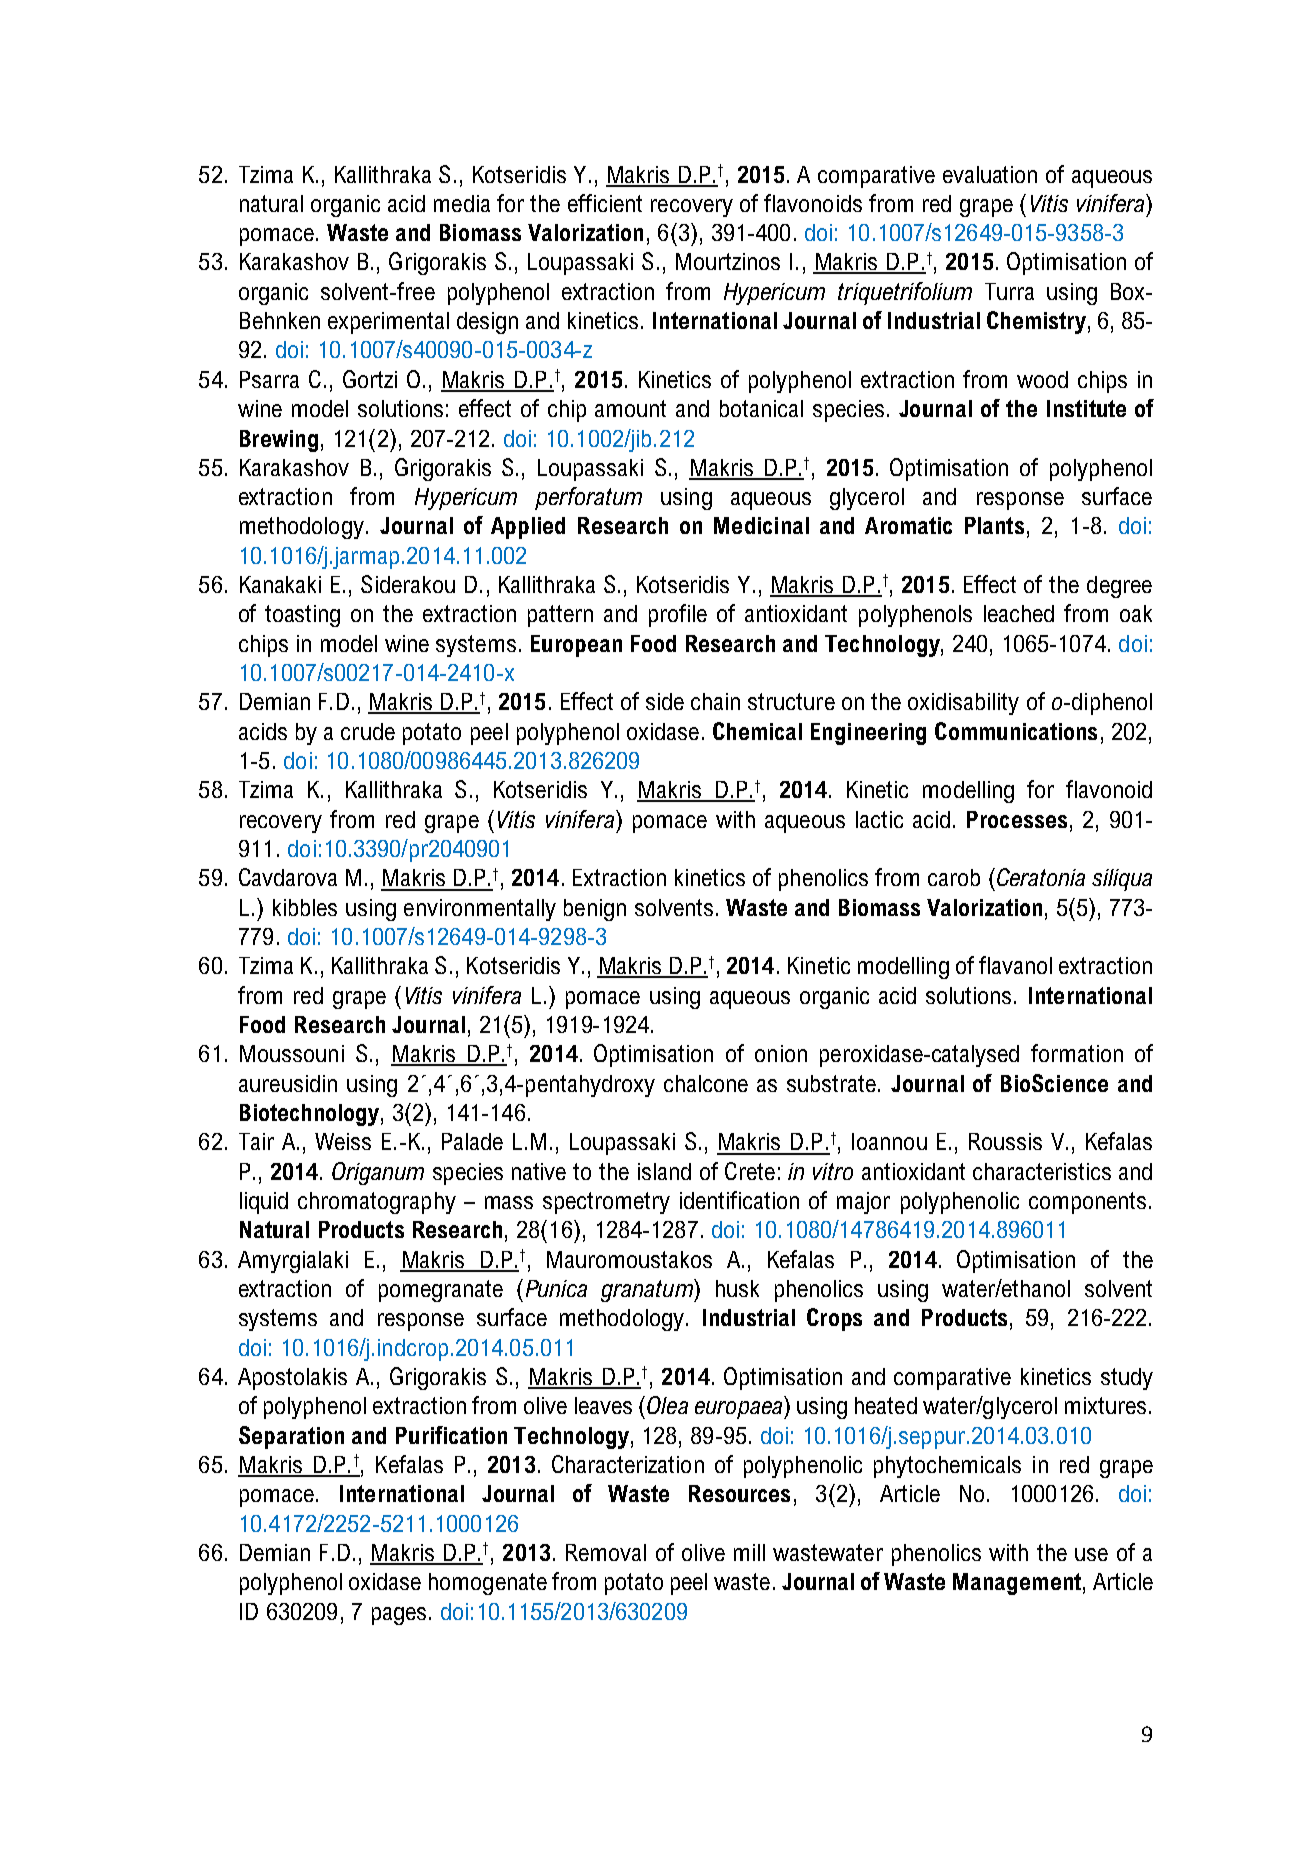 The width and height of the screenshot is (1312, 1856). Describe the element at coordinates (990, 174) in the screenshot. I see `evaluation` at that location.
